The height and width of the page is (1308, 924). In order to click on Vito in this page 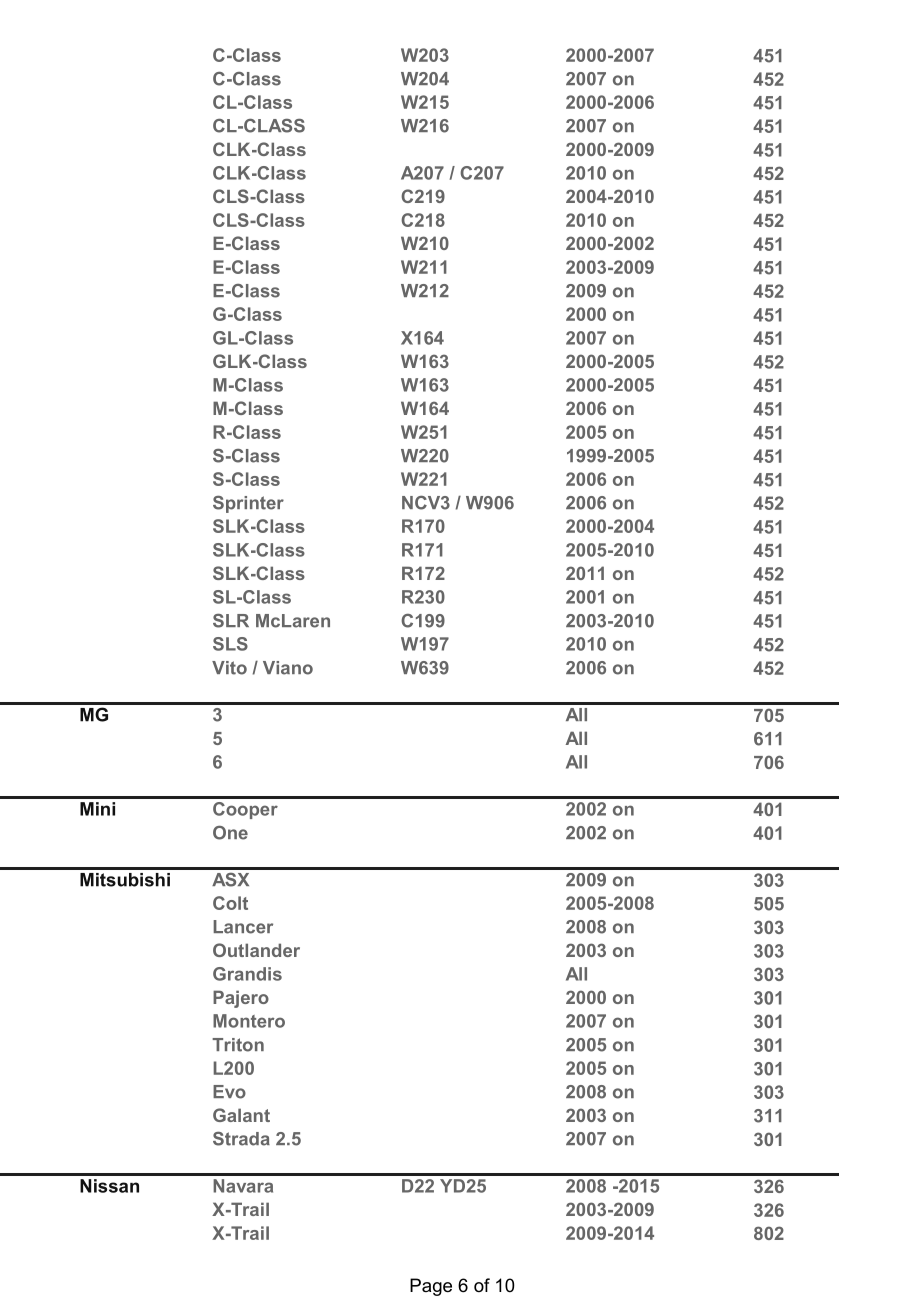, I will do `click(229, 668)`.
